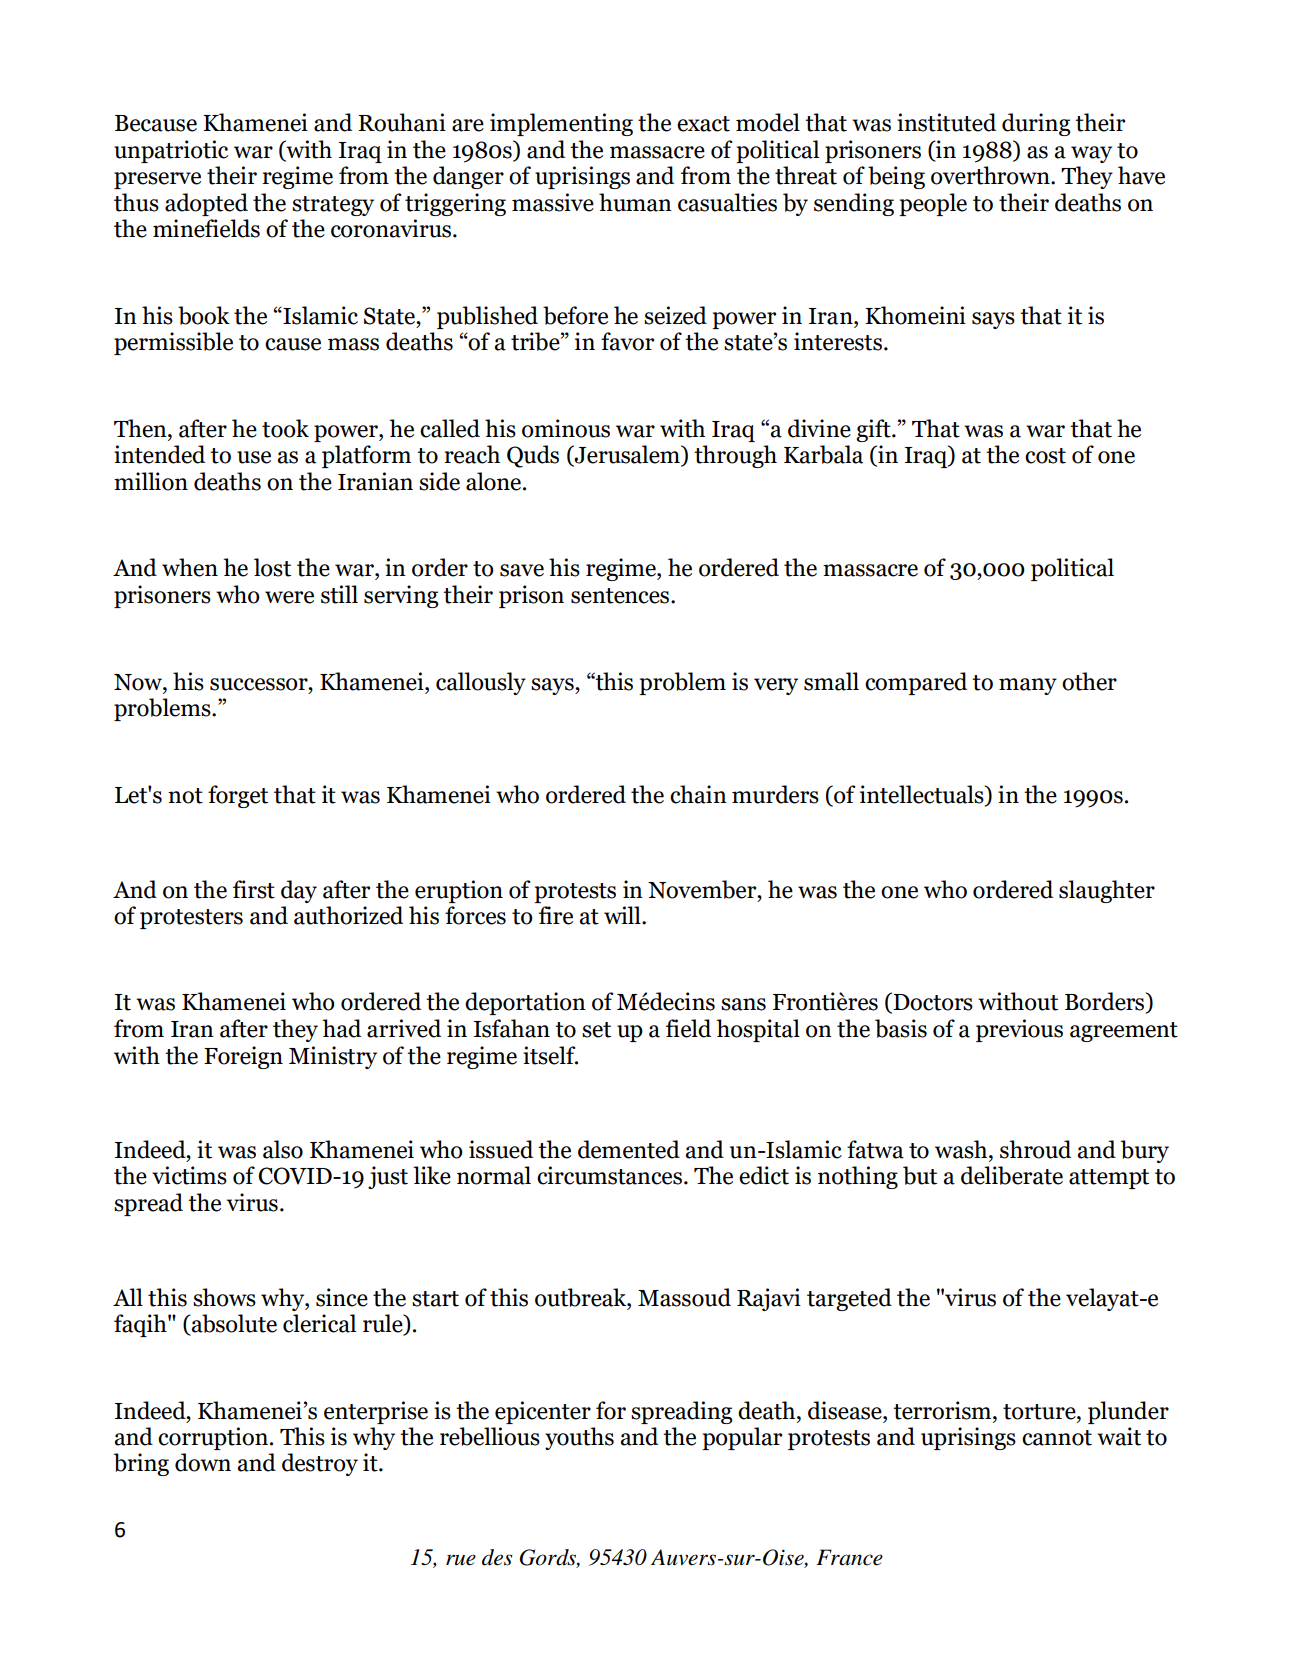  I want to click on youths, so click(579, 1438).
